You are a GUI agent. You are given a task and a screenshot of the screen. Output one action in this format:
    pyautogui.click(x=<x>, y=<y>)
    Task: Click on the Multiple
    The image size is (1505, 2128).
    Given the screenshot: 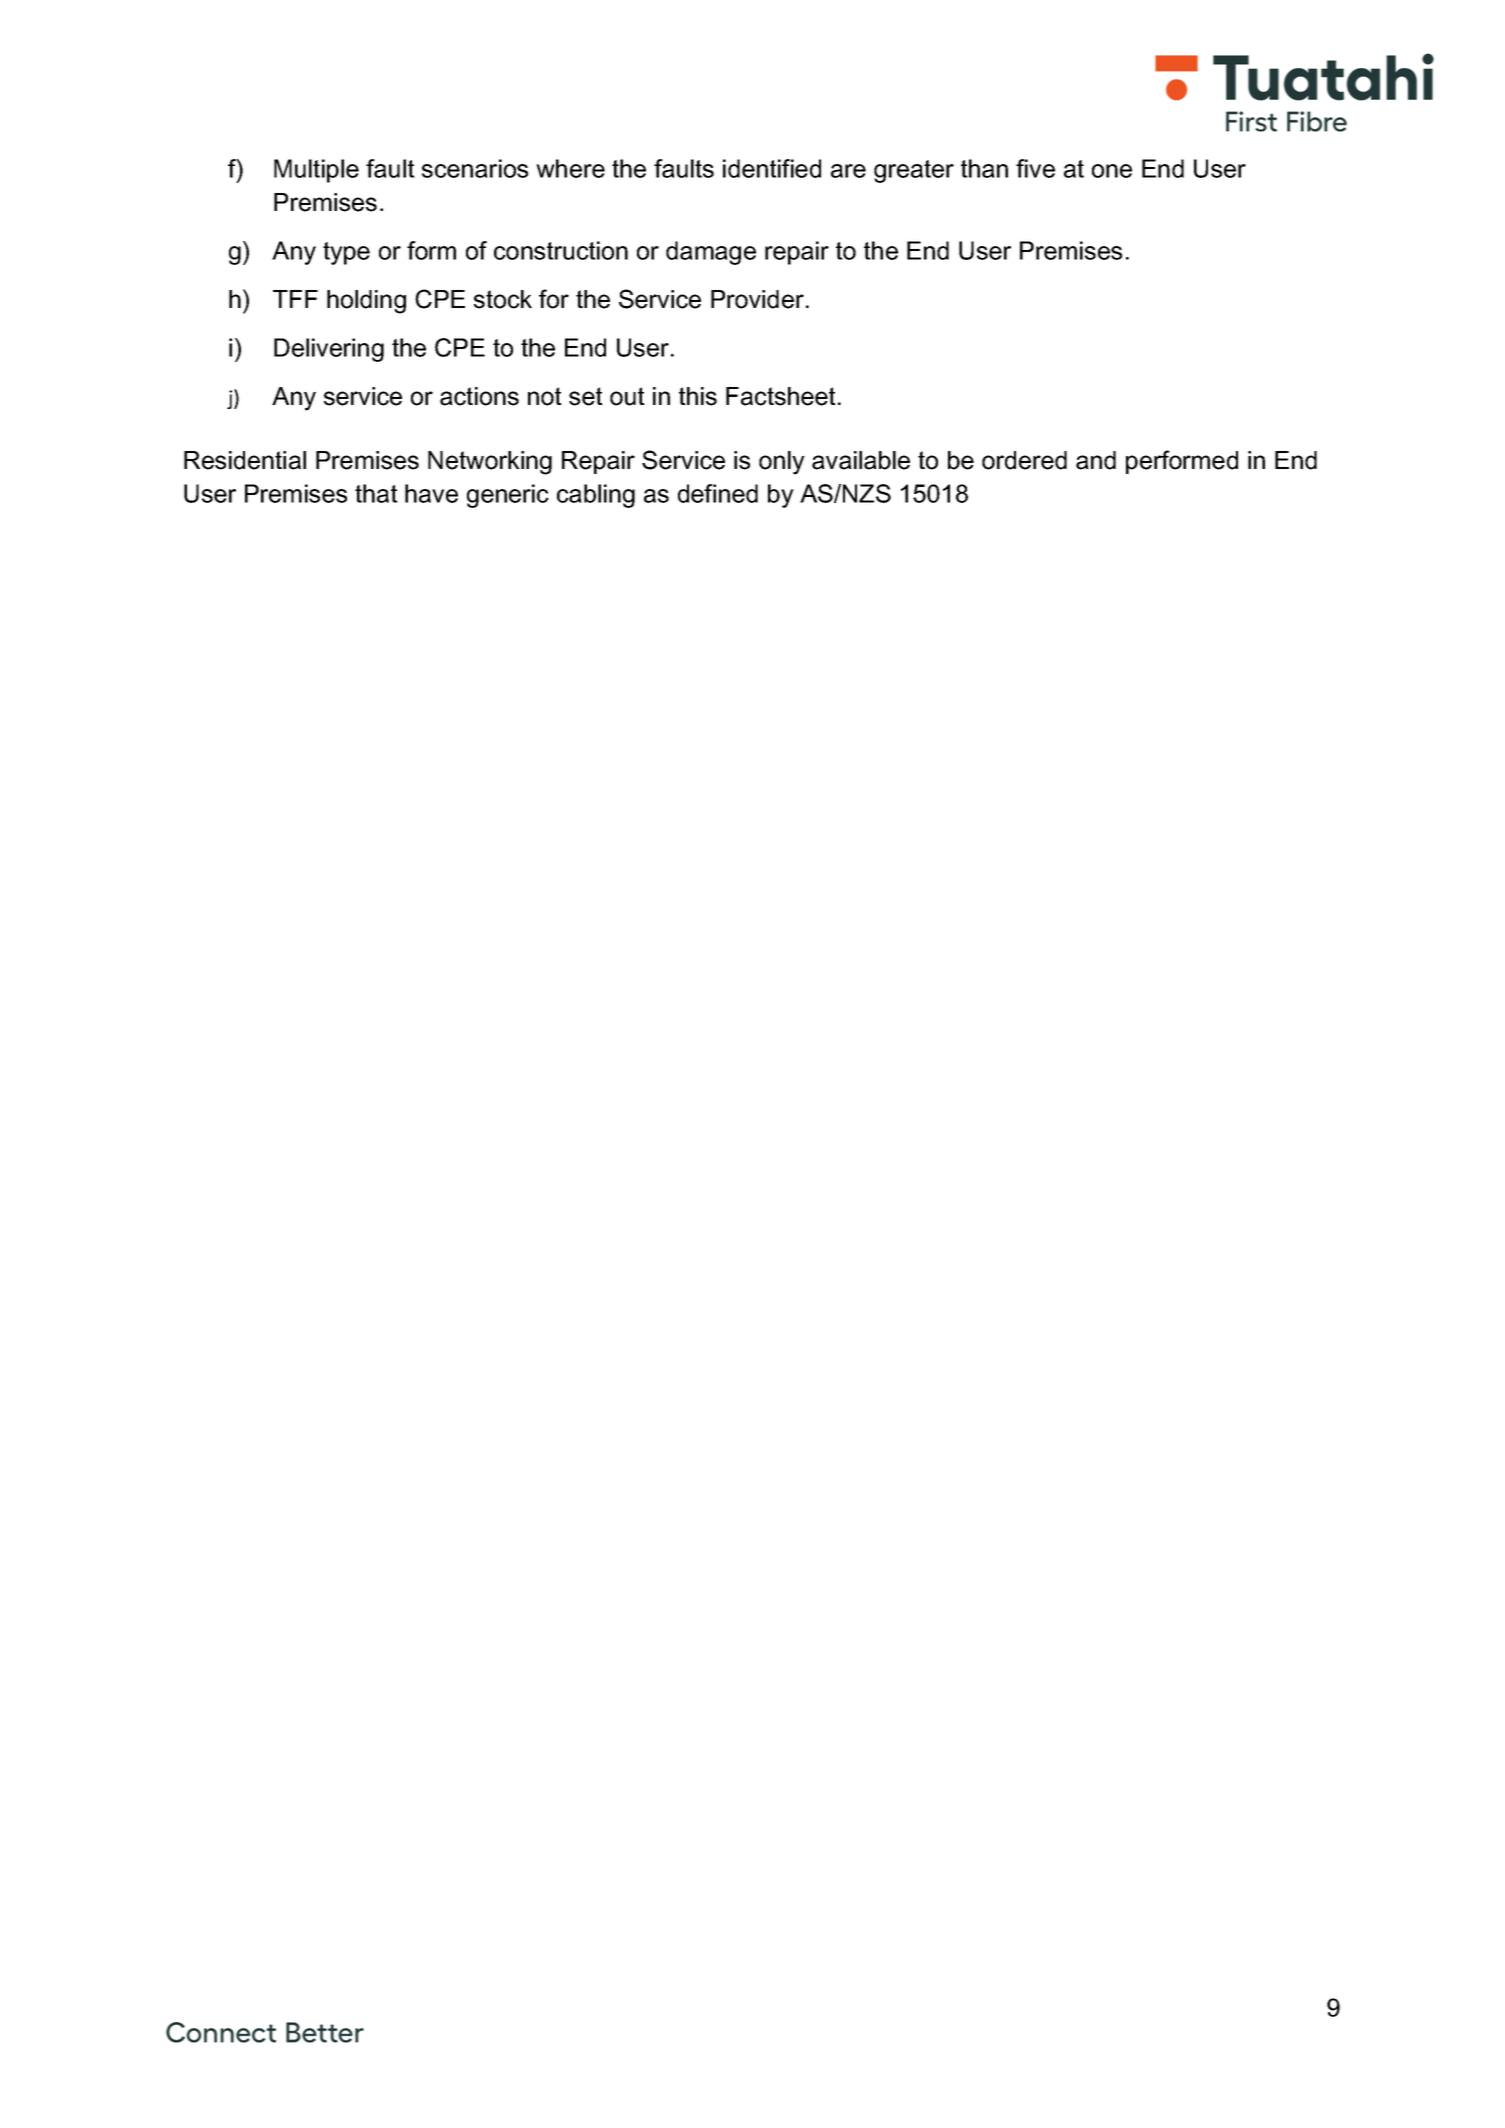 What is the action you would take?
    pyautogui.click(x=316, y=171)
